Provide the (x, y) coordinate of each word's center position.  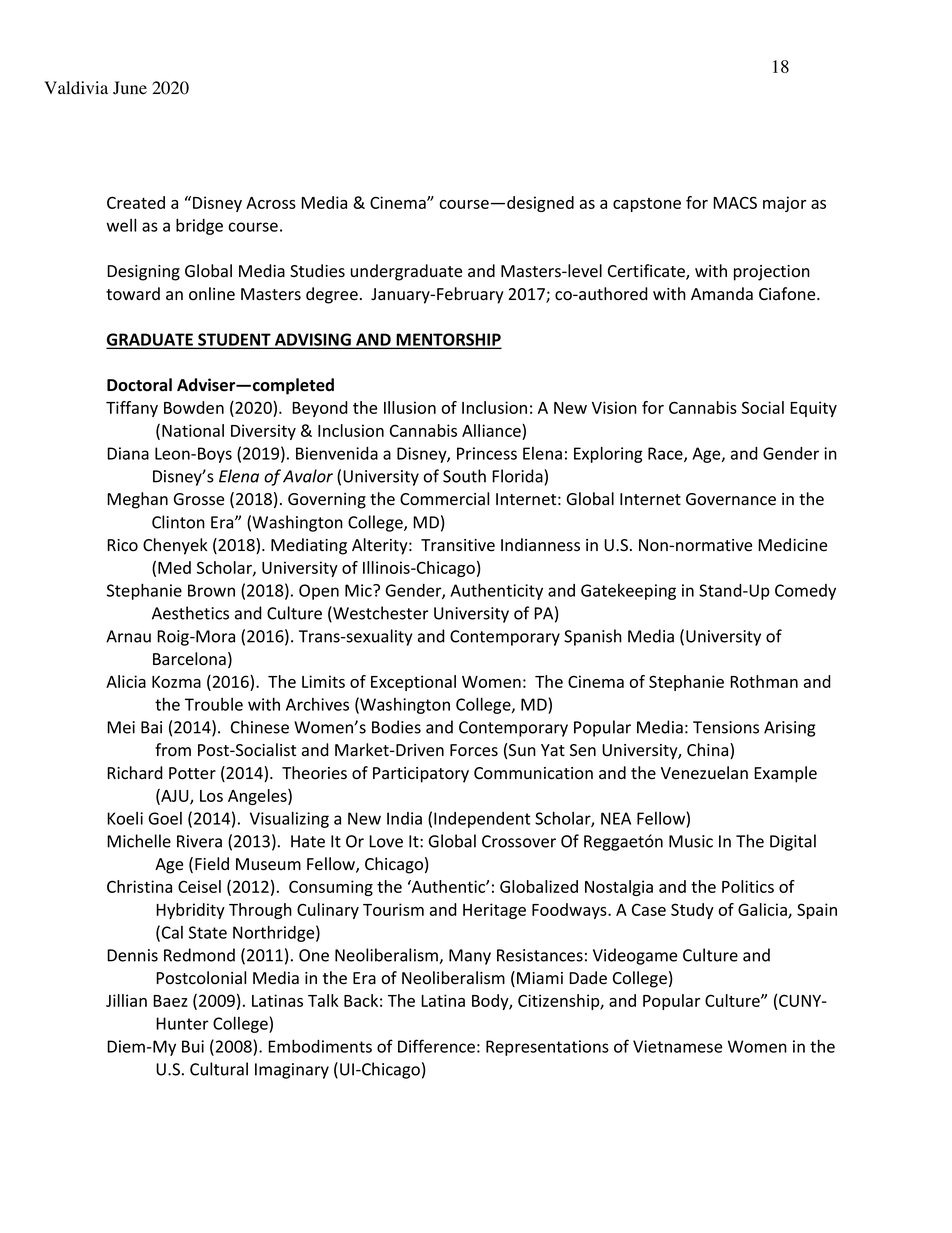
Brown (211, 590)
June (130, 88)
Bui (193, 1046)
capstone (647, 205)
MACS (735, 202)
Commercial (444, 499)
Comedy (805, 592)
